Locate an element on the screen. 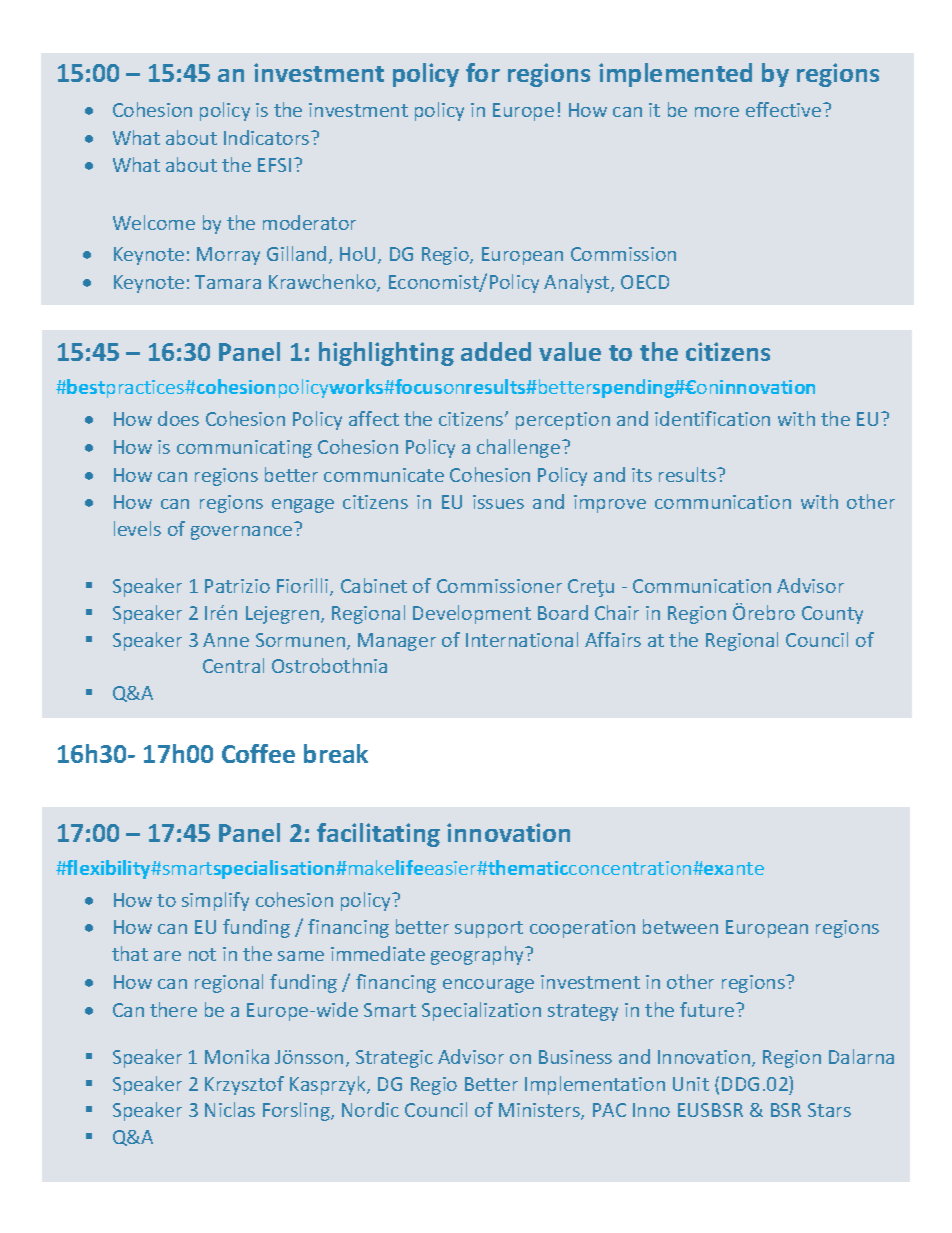  Anne is located at coordinates (226, 640).
